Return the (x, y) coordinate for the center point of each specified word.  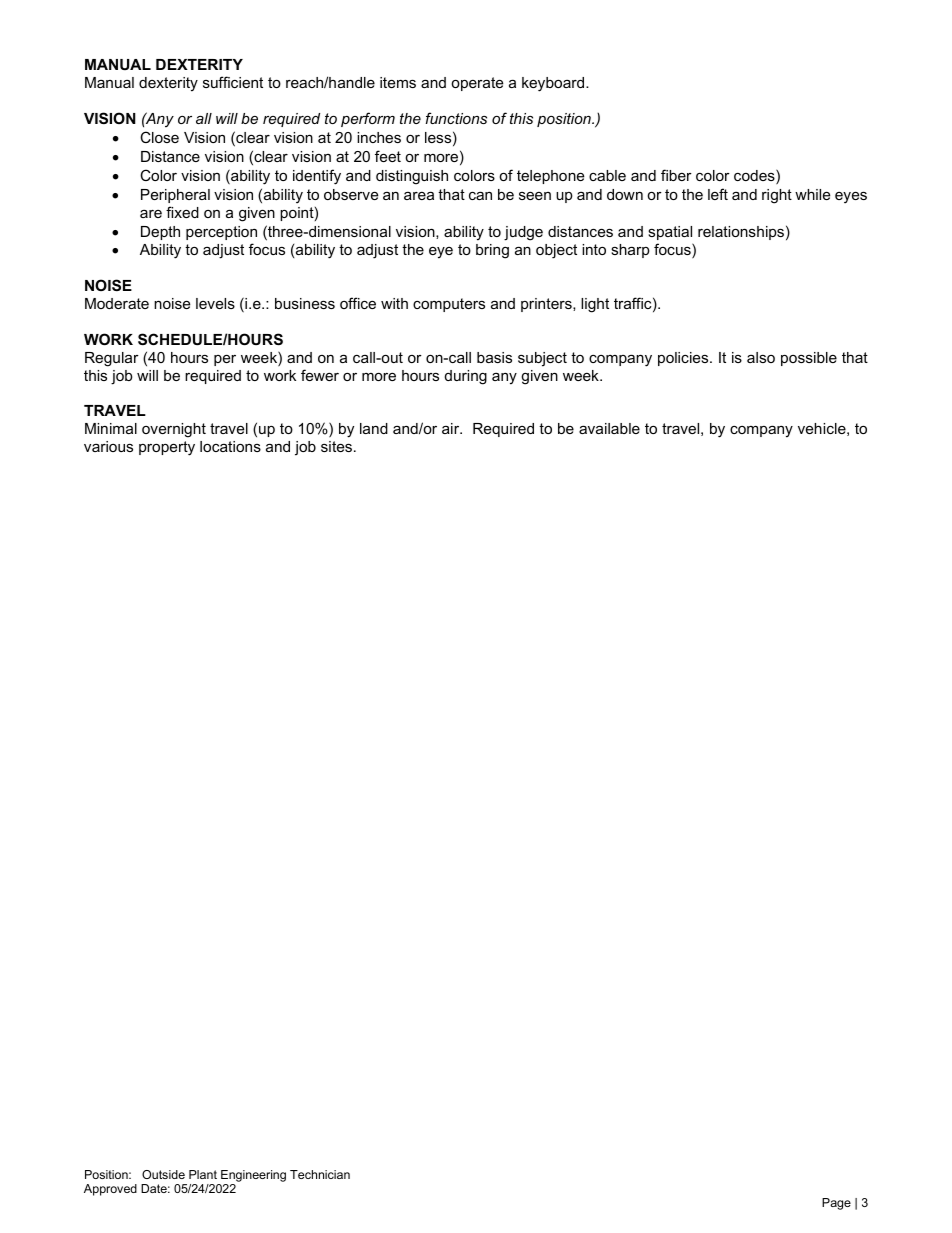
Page (836, 1204)
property (167, 448)
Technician (320, 1174)
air (452, 428)
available (609, 428)
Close (159, 137)
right (777, 196)
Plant (203, 1174)
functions (456, 118)
